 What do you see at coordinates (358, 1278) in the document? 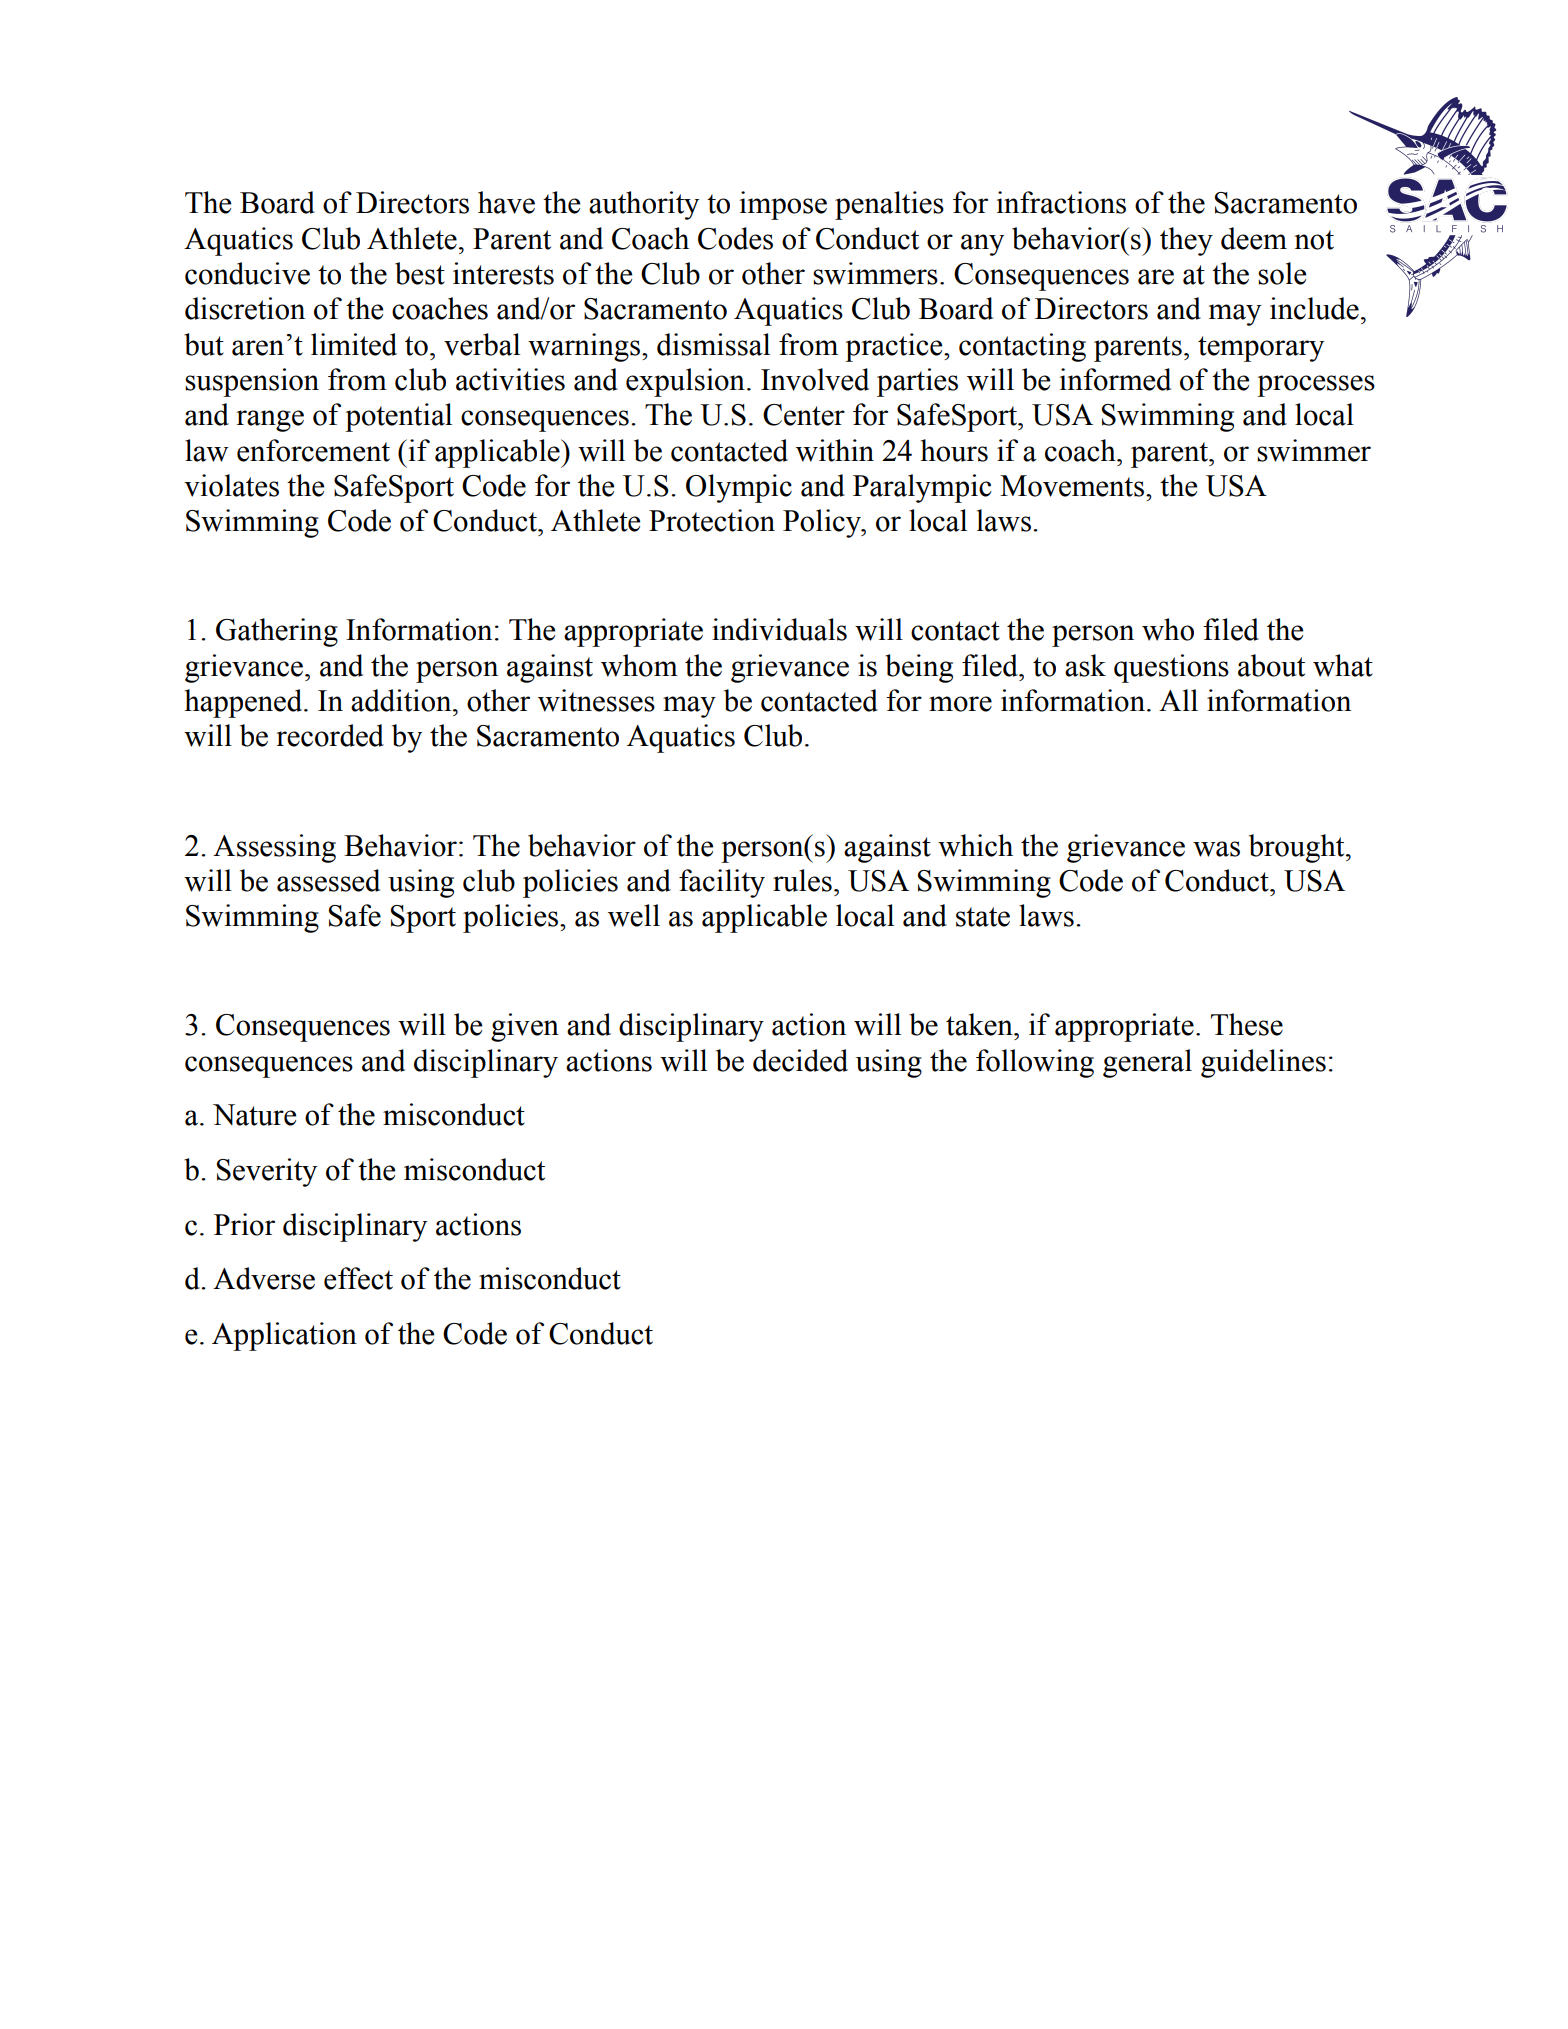
I see `effect` at bounding box center [358, 1278].
